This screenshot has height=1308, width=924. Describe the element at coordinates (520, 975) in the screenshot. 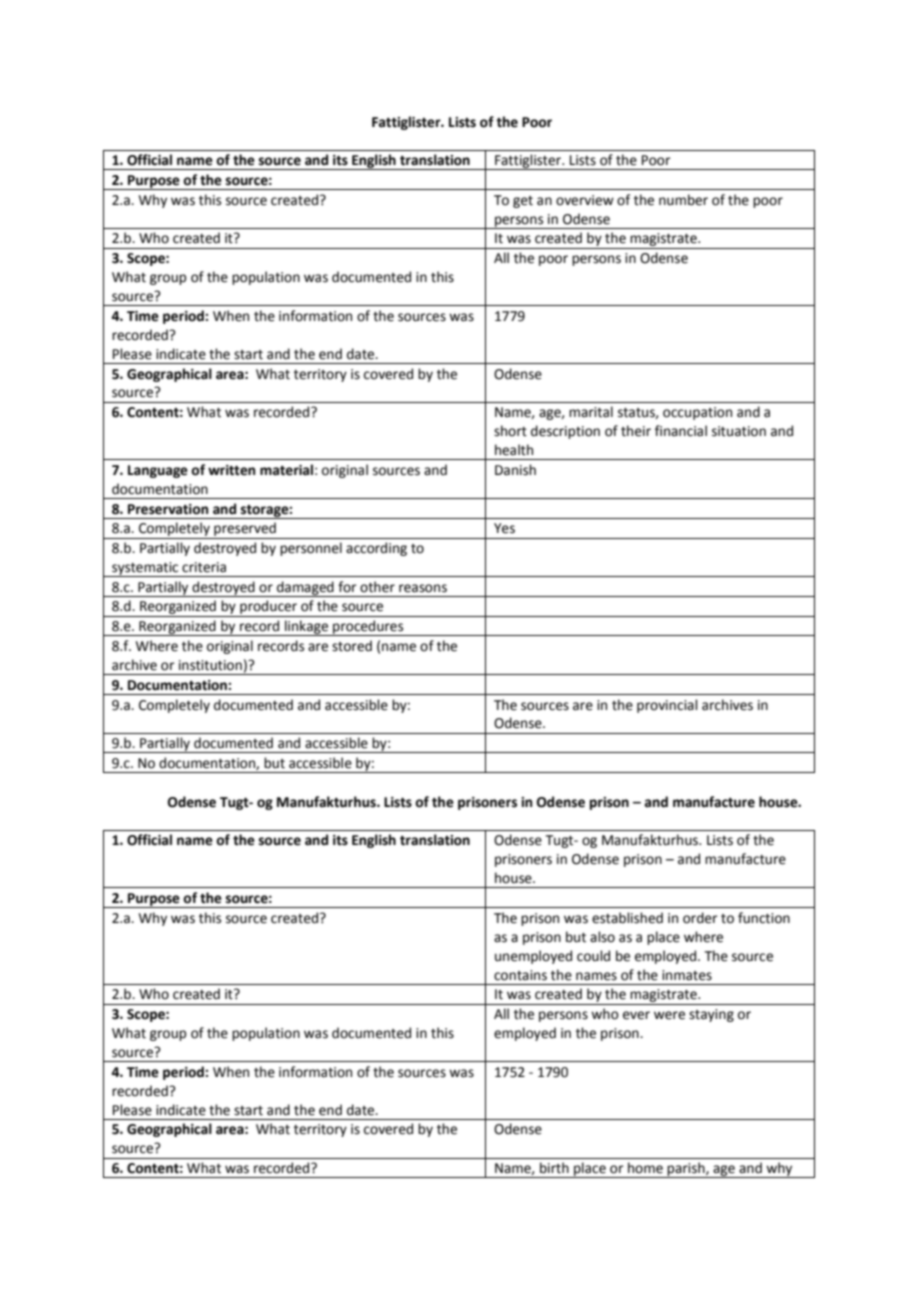

I see `contains` at that location.
